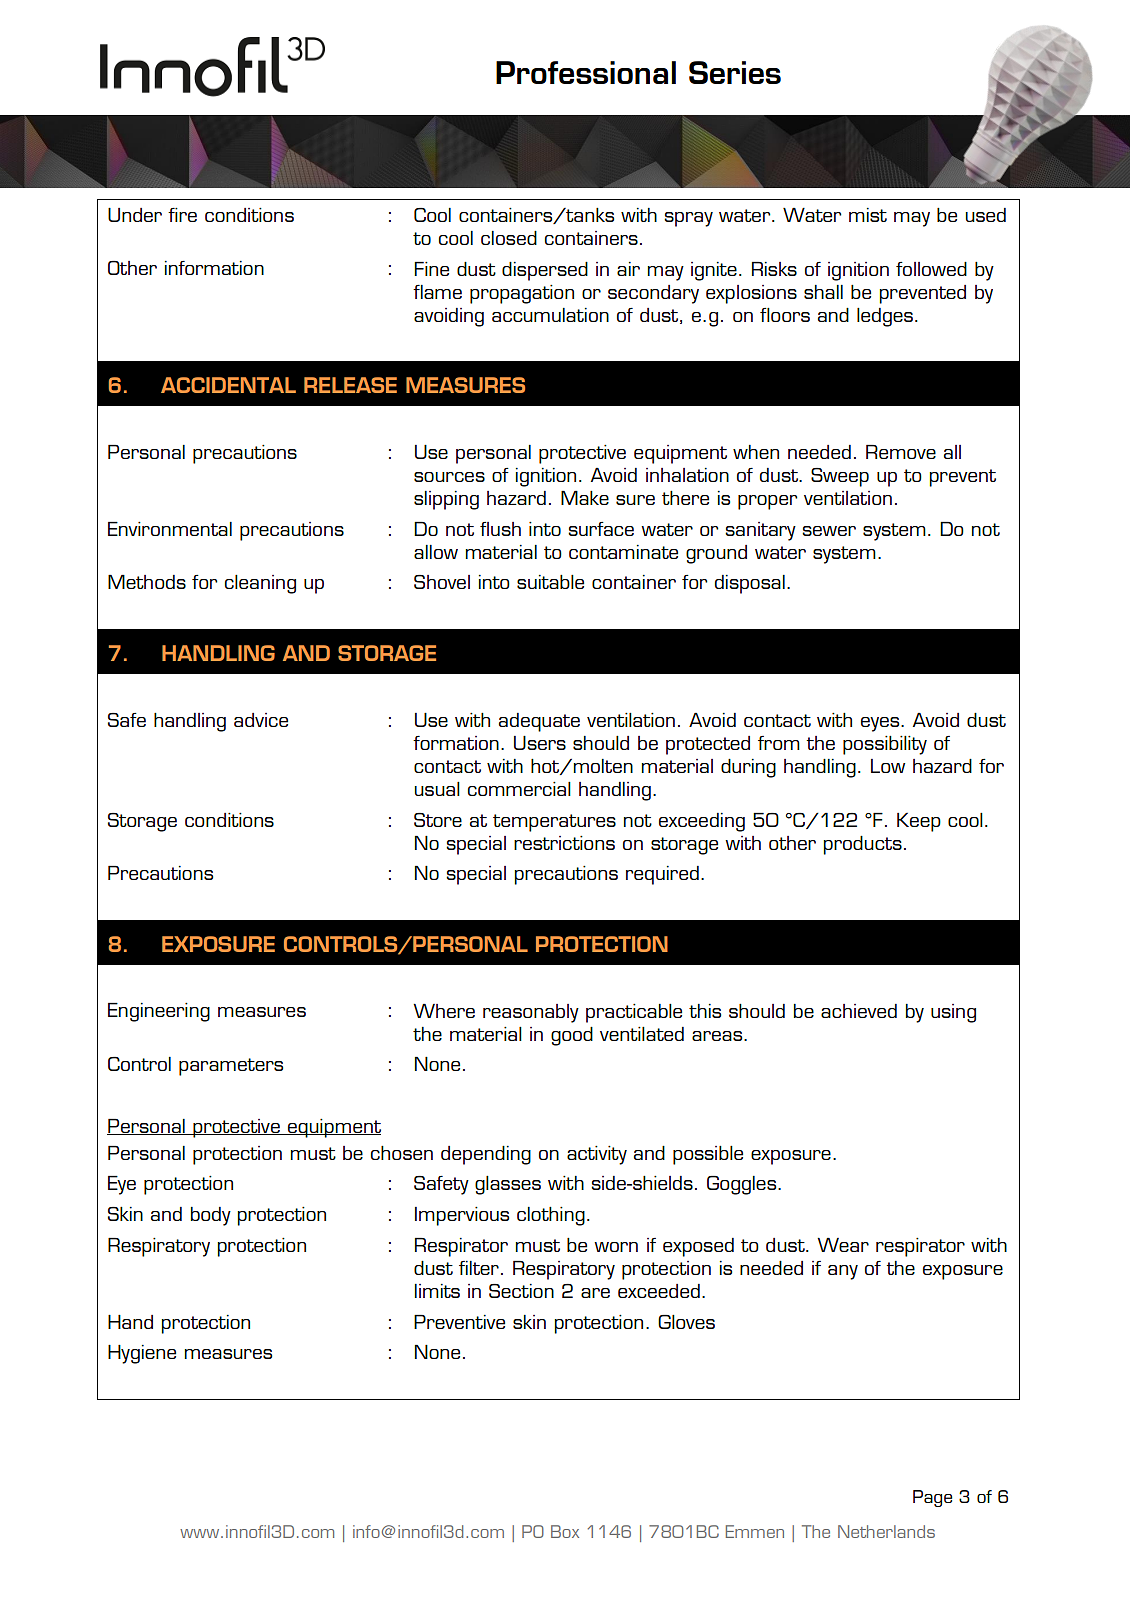  What do you see at coordinates (868, 215) in the screenshot?
I see `mist` at bounding box center [868, 215].
